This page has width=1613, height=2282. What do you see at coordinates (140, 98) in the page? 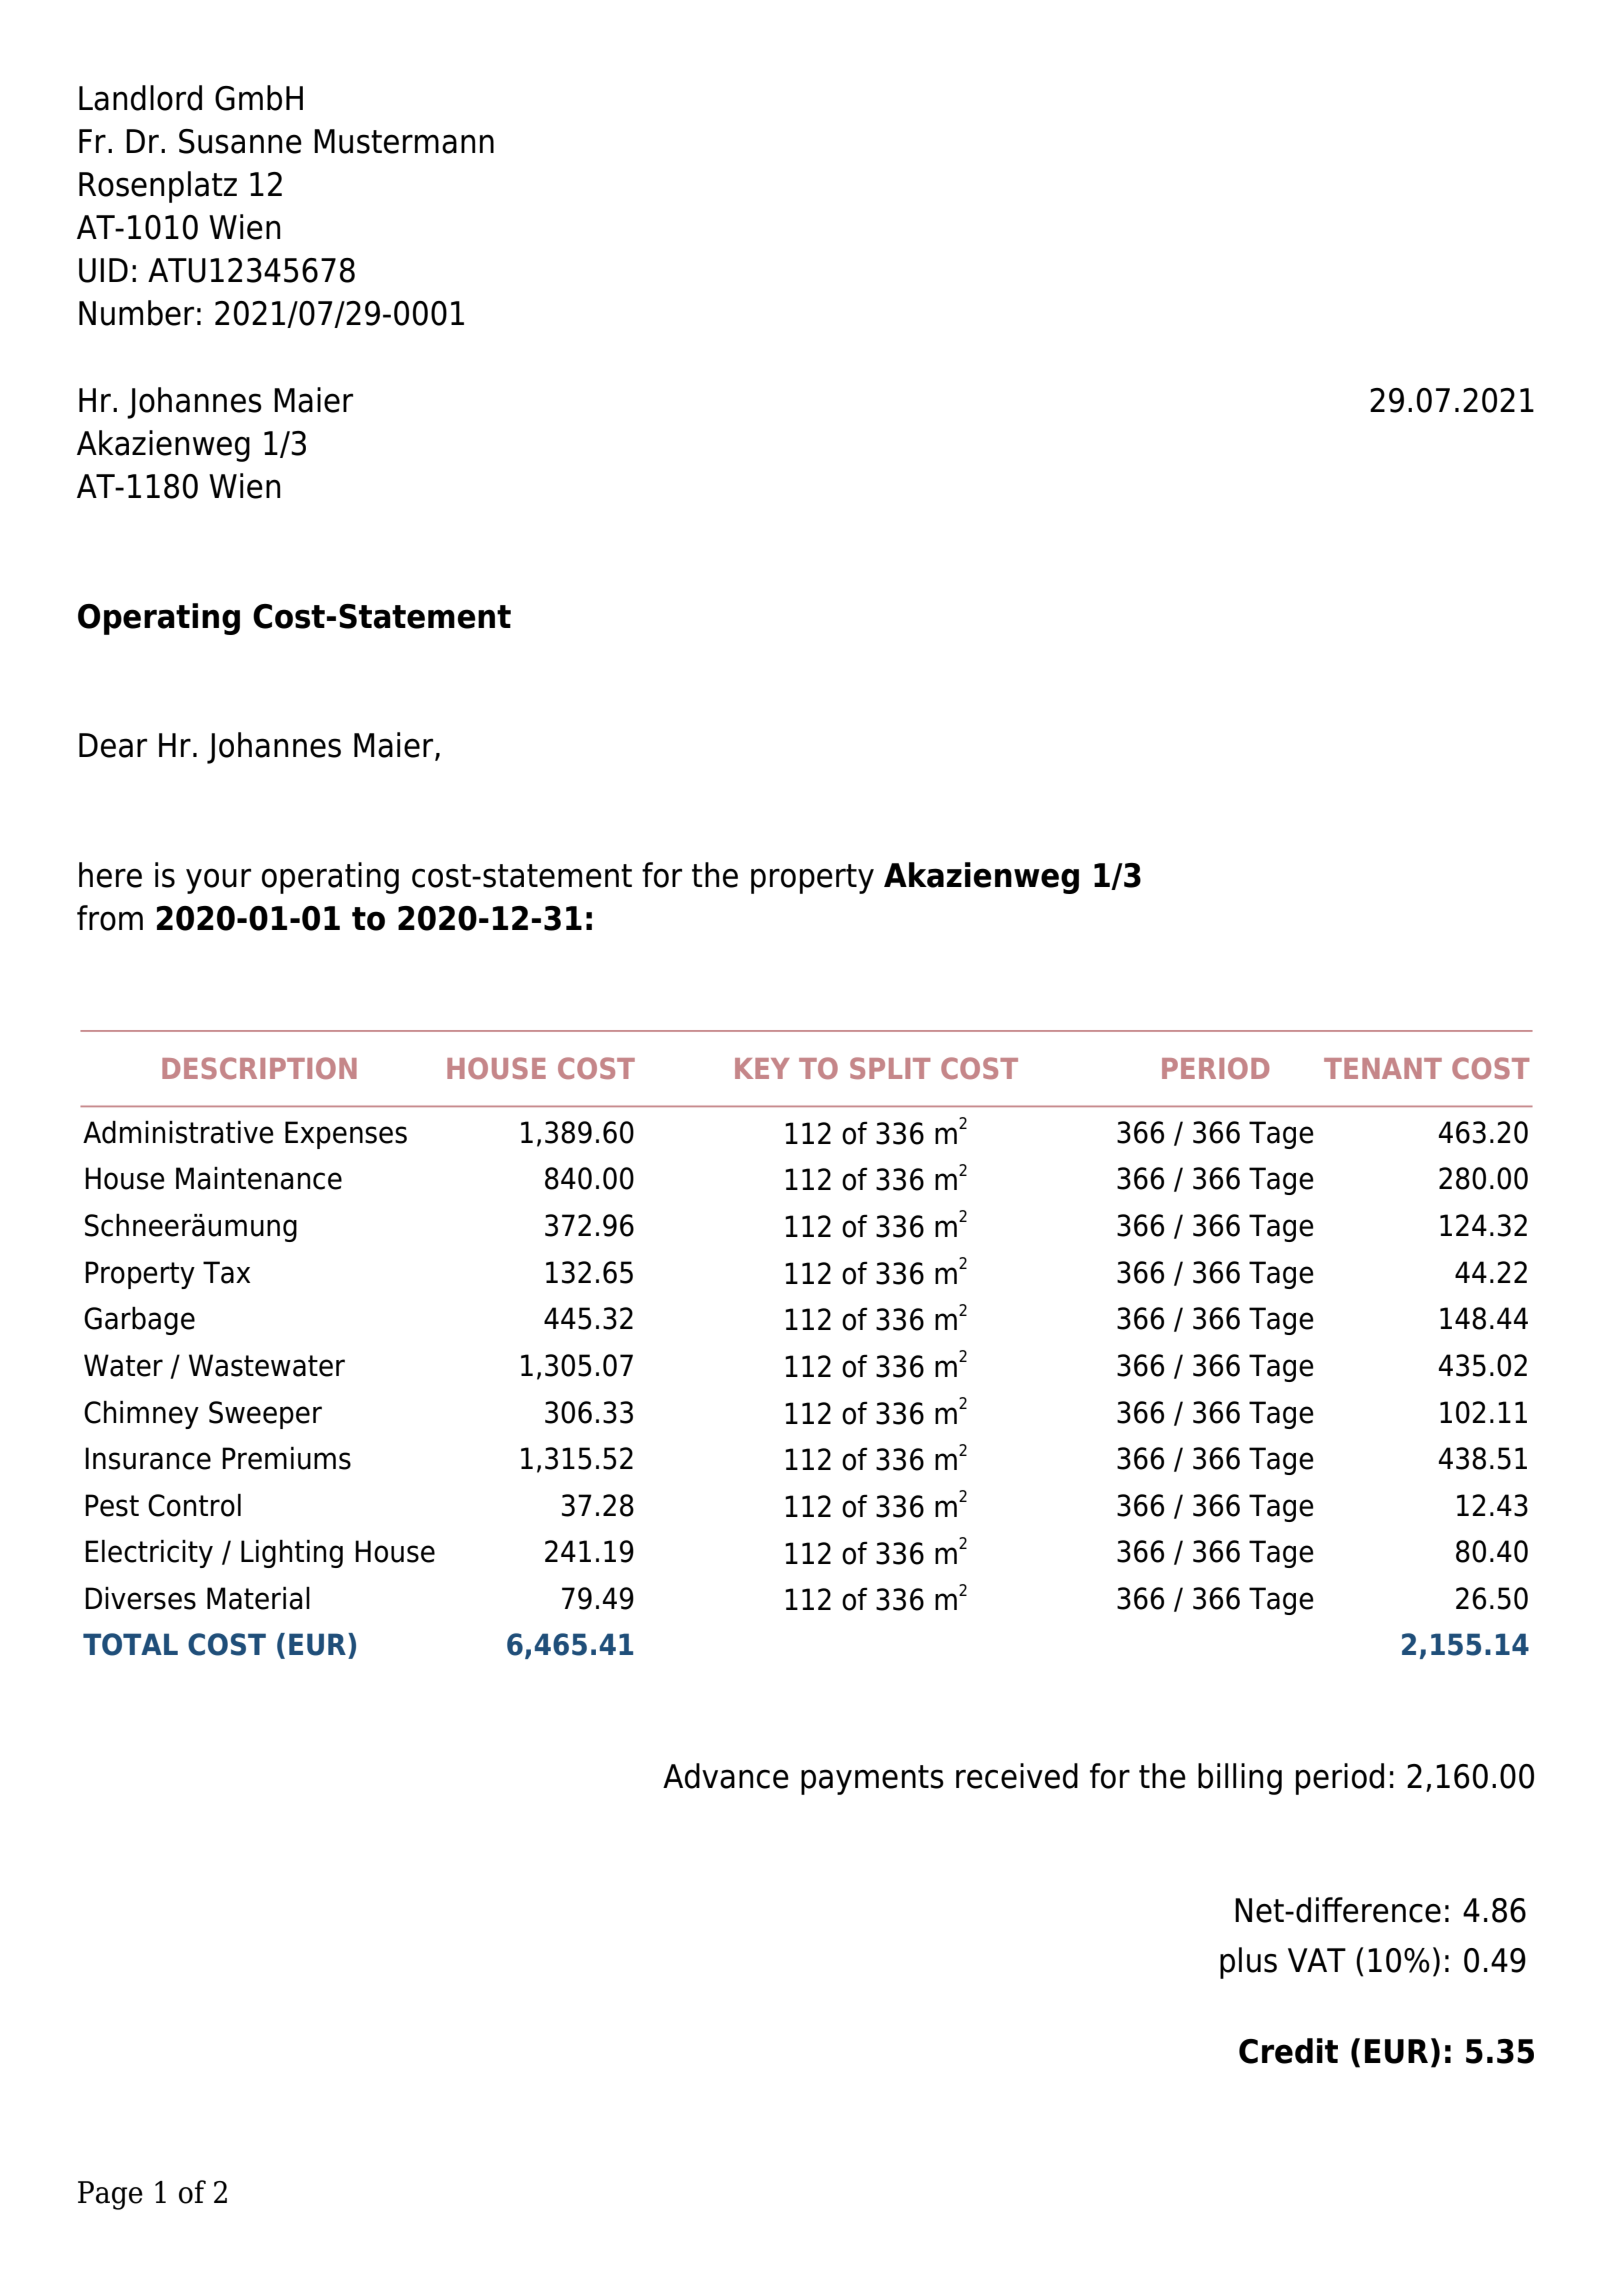
I see `Landlord` at bounding box center [140, 98].
